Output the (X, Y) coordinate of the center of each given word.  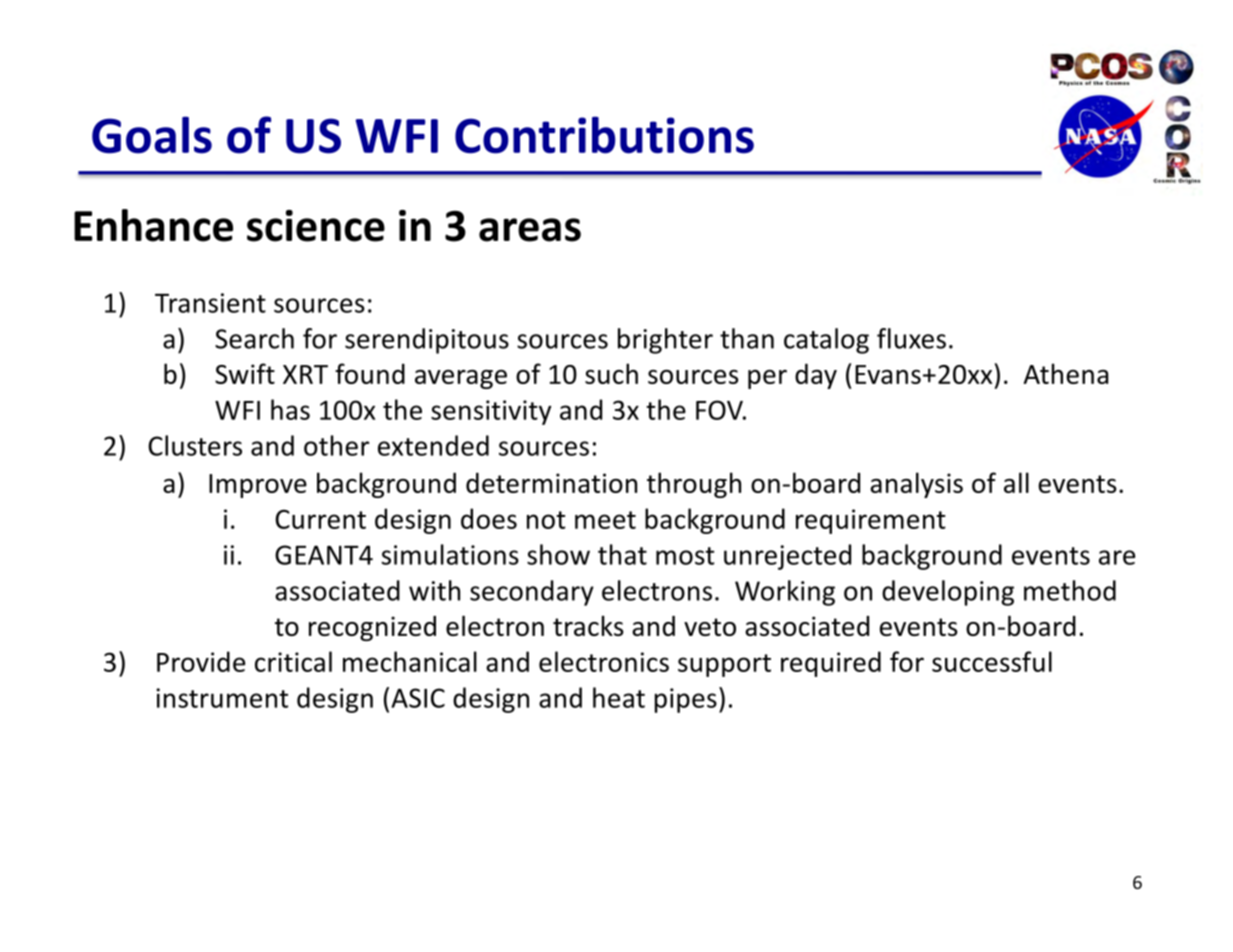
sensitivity (491, 412)
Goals (152, 135)
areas (530, 230)
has (290, 409)
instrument (222, 698)
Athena (1065, 373)
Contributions (604, 135)
